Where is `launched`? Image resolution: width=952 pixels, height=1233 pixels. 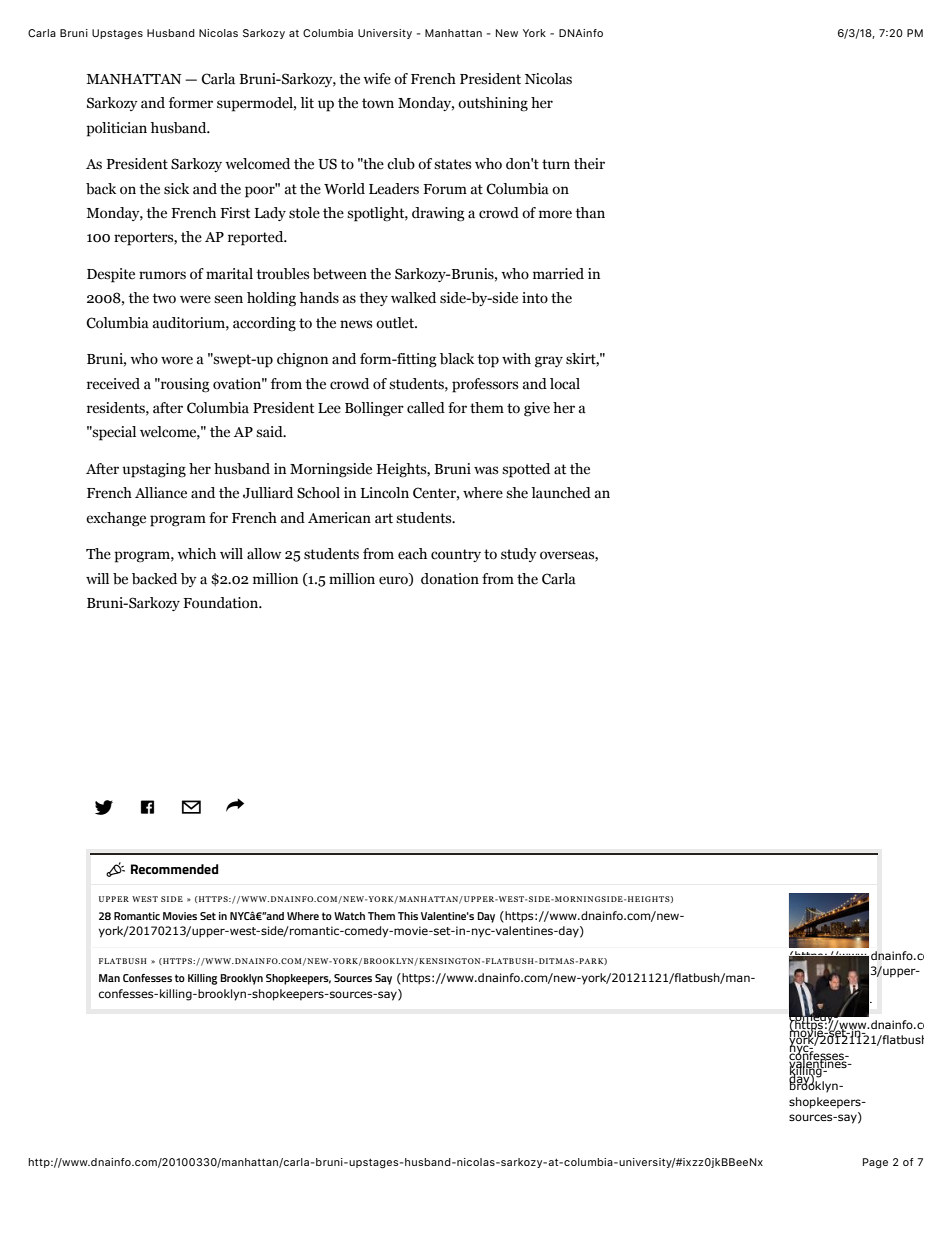
launched is located at coordinates (561, 493).
